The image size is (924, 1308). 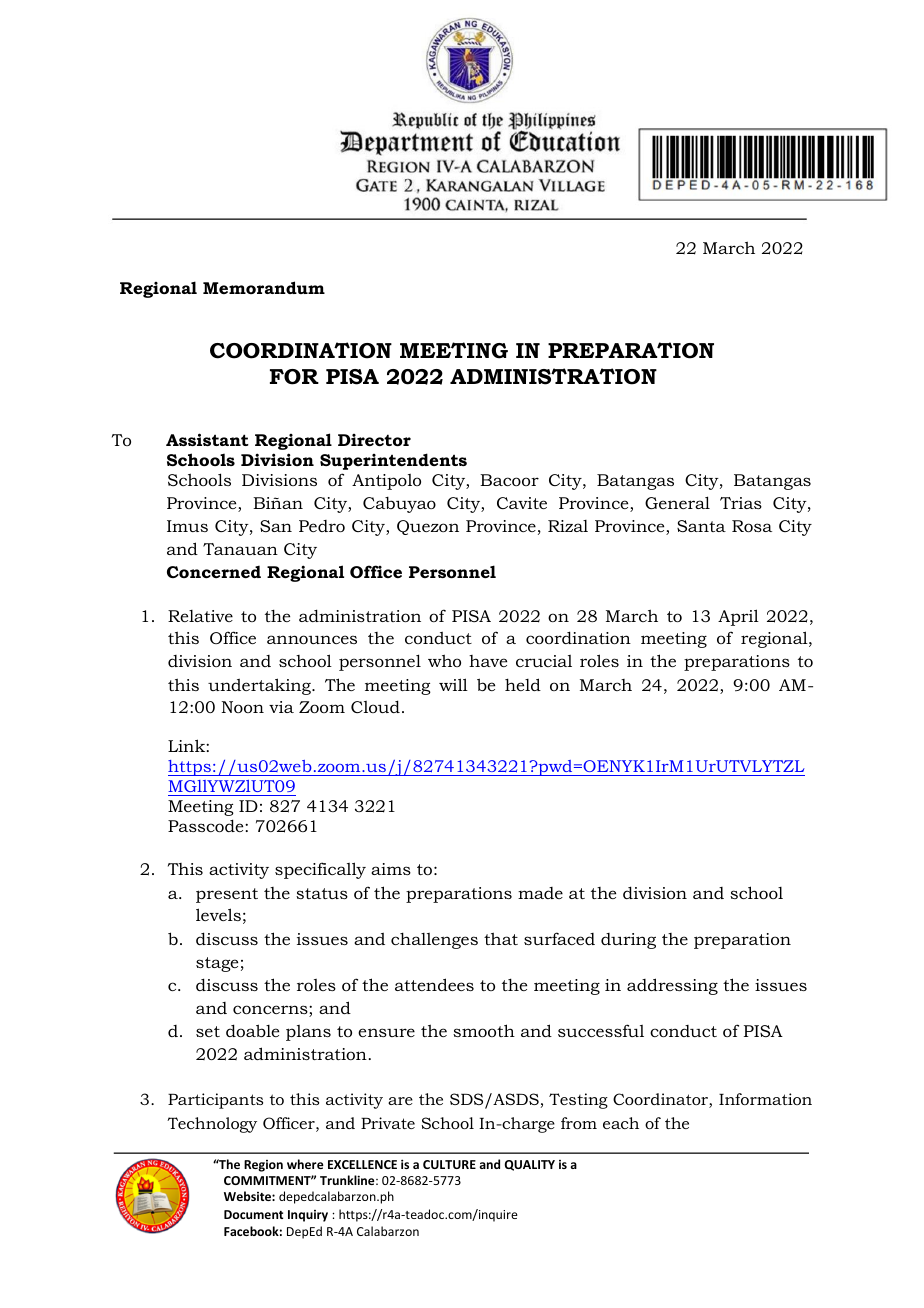 I want to click on that, so click(x=501, y=938).
